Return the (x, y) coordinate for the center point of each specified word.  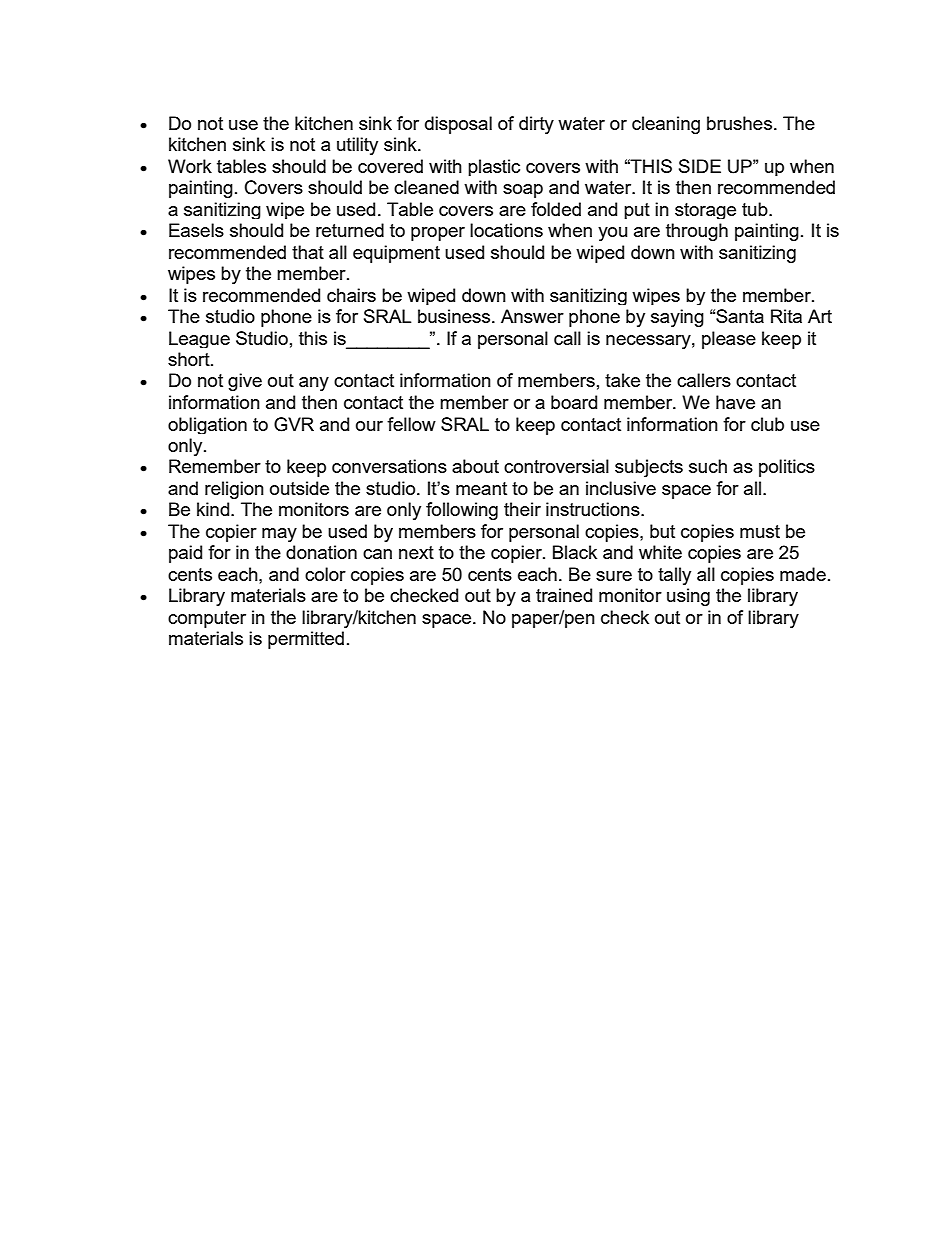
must (760, 531)
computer (207, 619)
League (199, 339)
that (308, 252)
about (475, 466)
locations (506, 230)
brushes (739, 123)
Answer (532, 316)
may (279, 535)
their (522, 509)
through (697, 232)
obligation (207, 425)
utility (357, 146)
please (729, 340)
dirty (536, 125)
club (767, 424)
